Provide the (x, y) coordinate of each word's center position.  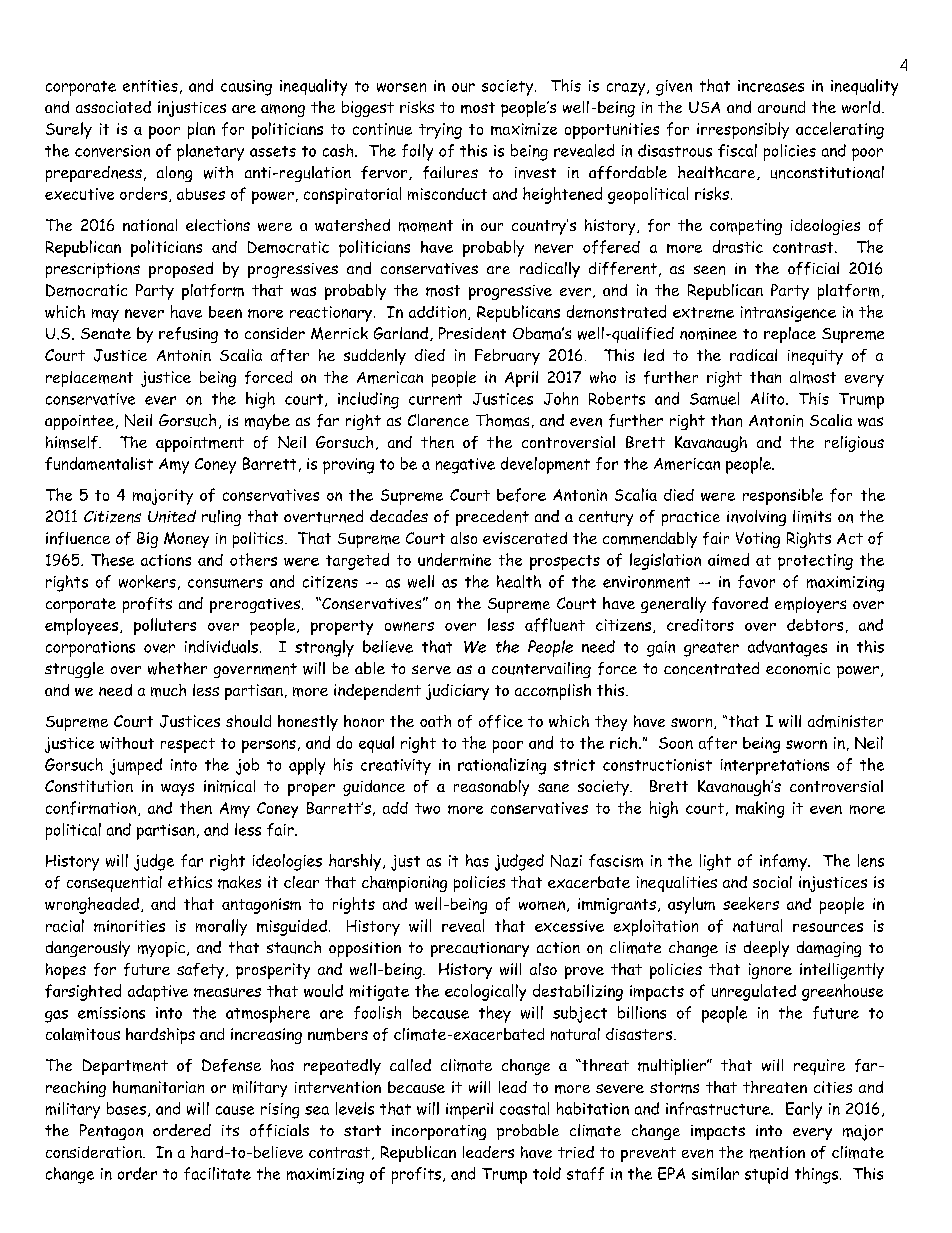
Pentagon (111, 1132)
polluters (165, 626)
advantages (787, 648)
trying (440, 131)
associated (113, 107)
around (781, 107)
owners (409, 626)
